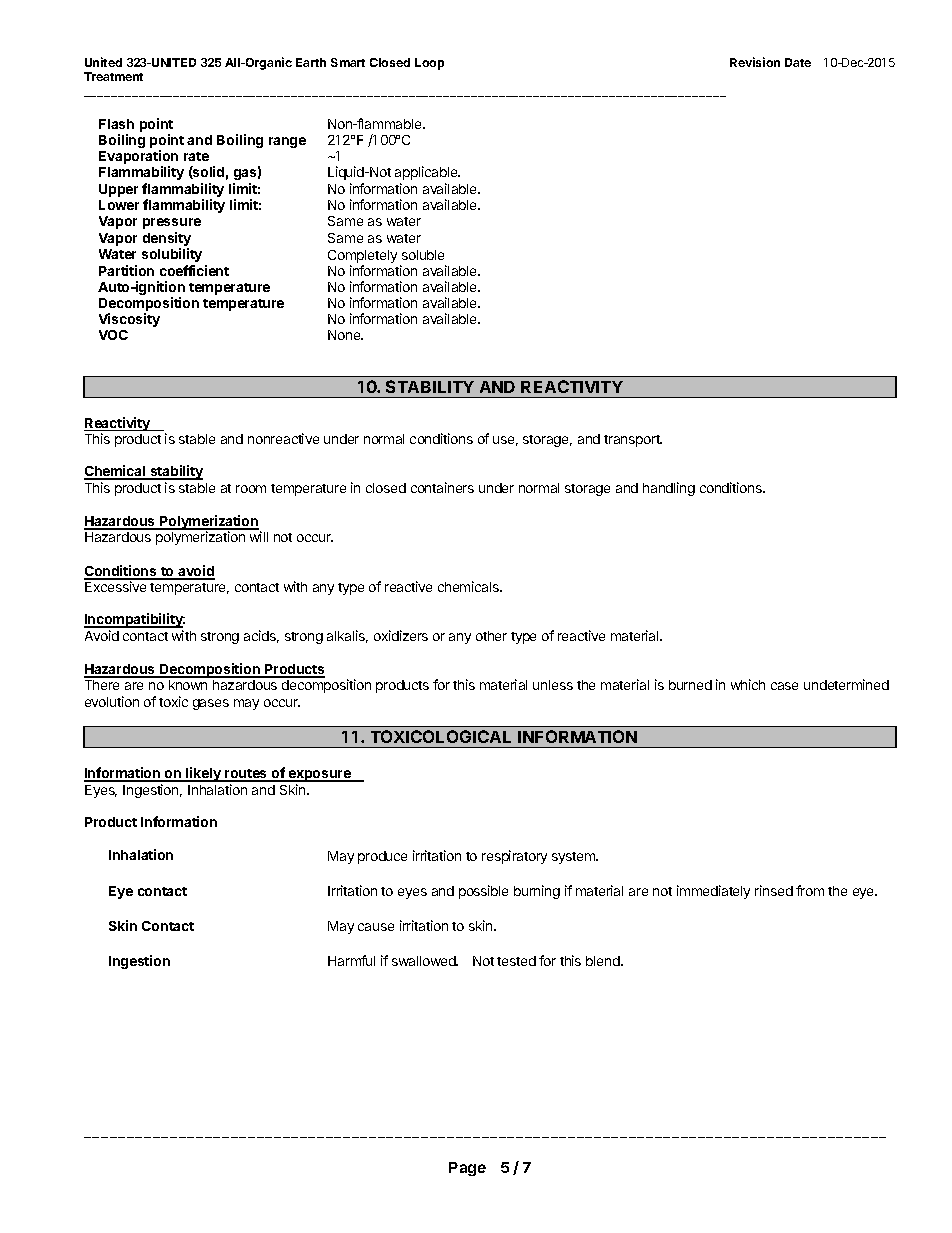 Image resolution: width=952 pixels, height=1233 pixels. What do you see at coordinates (467, 1169) in the image?
I see `Page` at bounding box center [467, 1169].
